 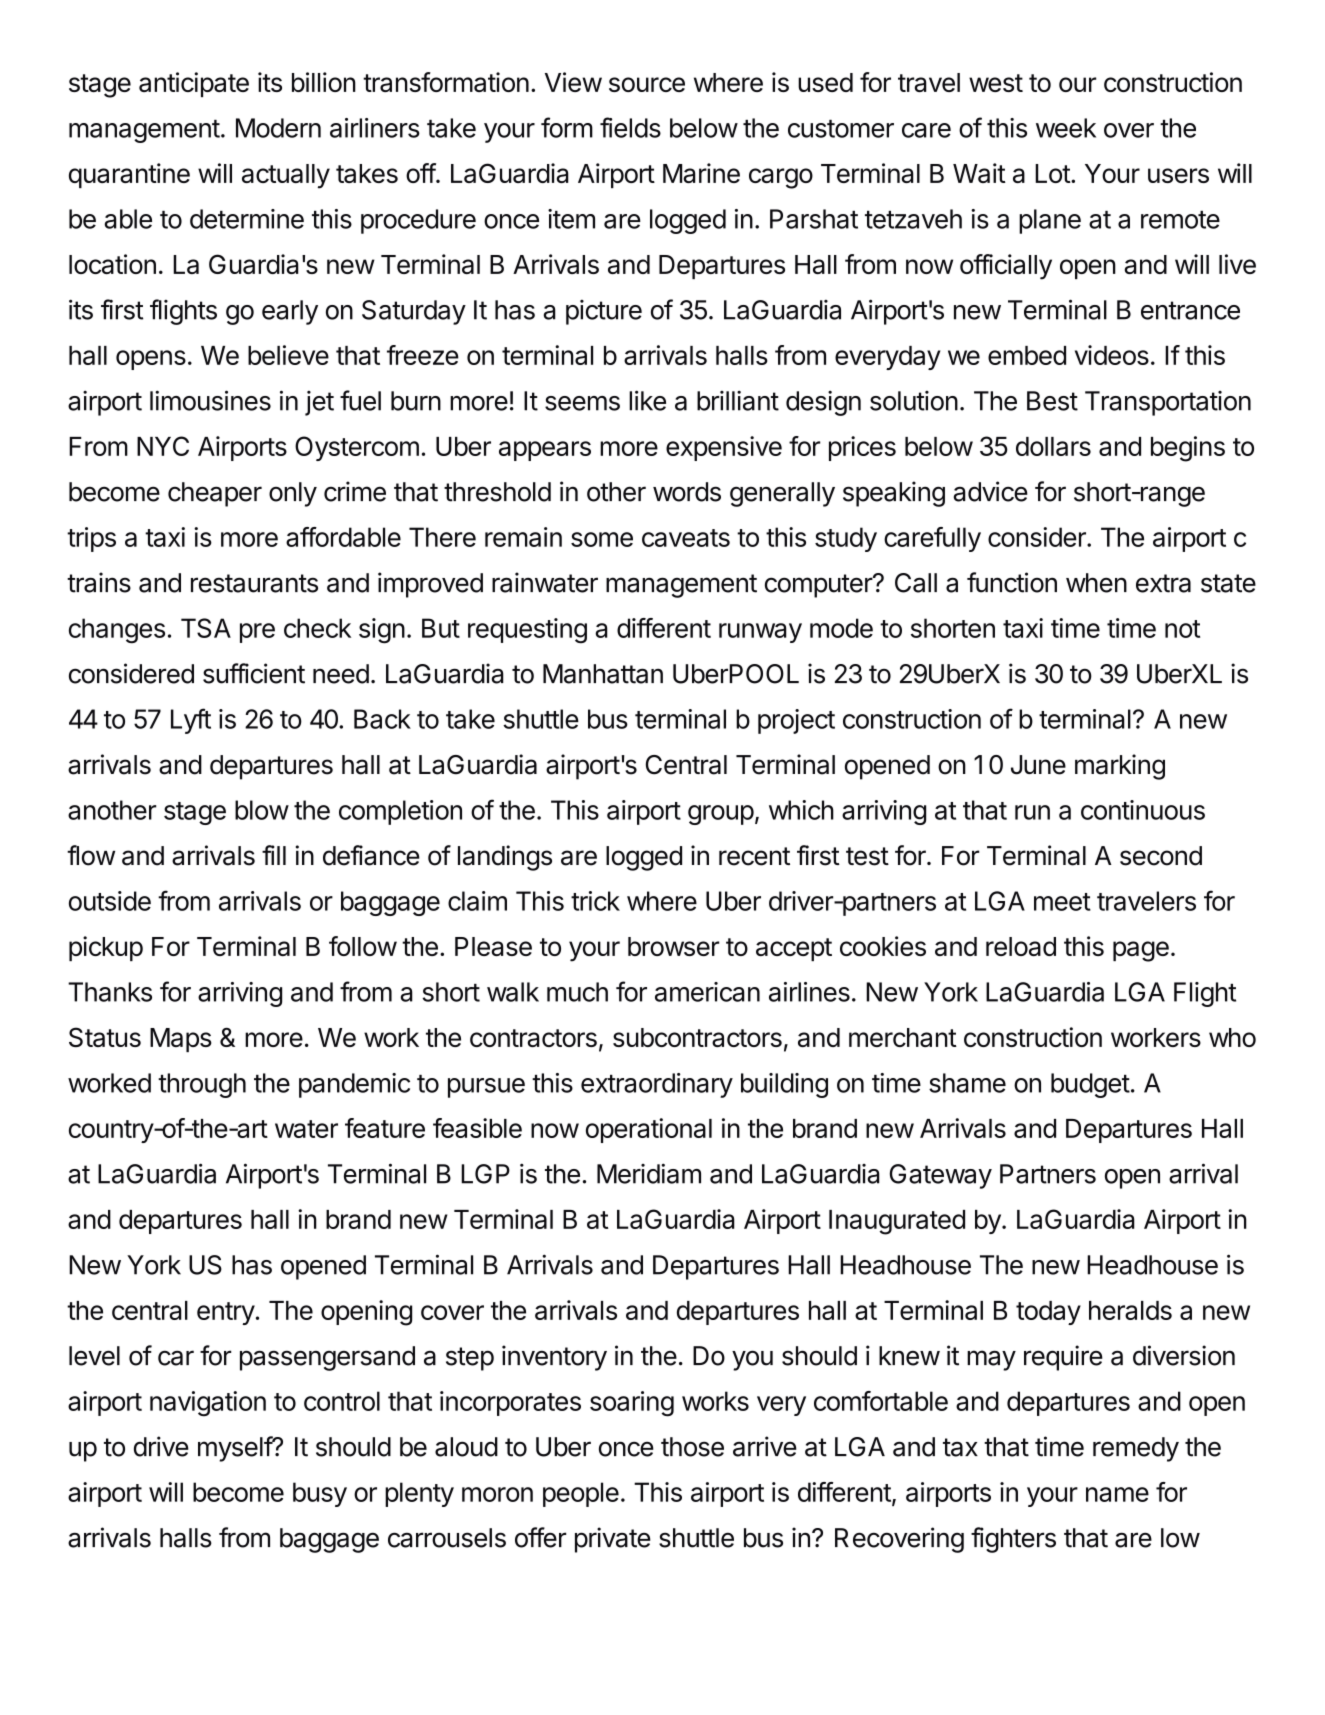 What do you see at coordinates (1066, 128) in the image?
I see `week` at bounding box center [1066, 128].
